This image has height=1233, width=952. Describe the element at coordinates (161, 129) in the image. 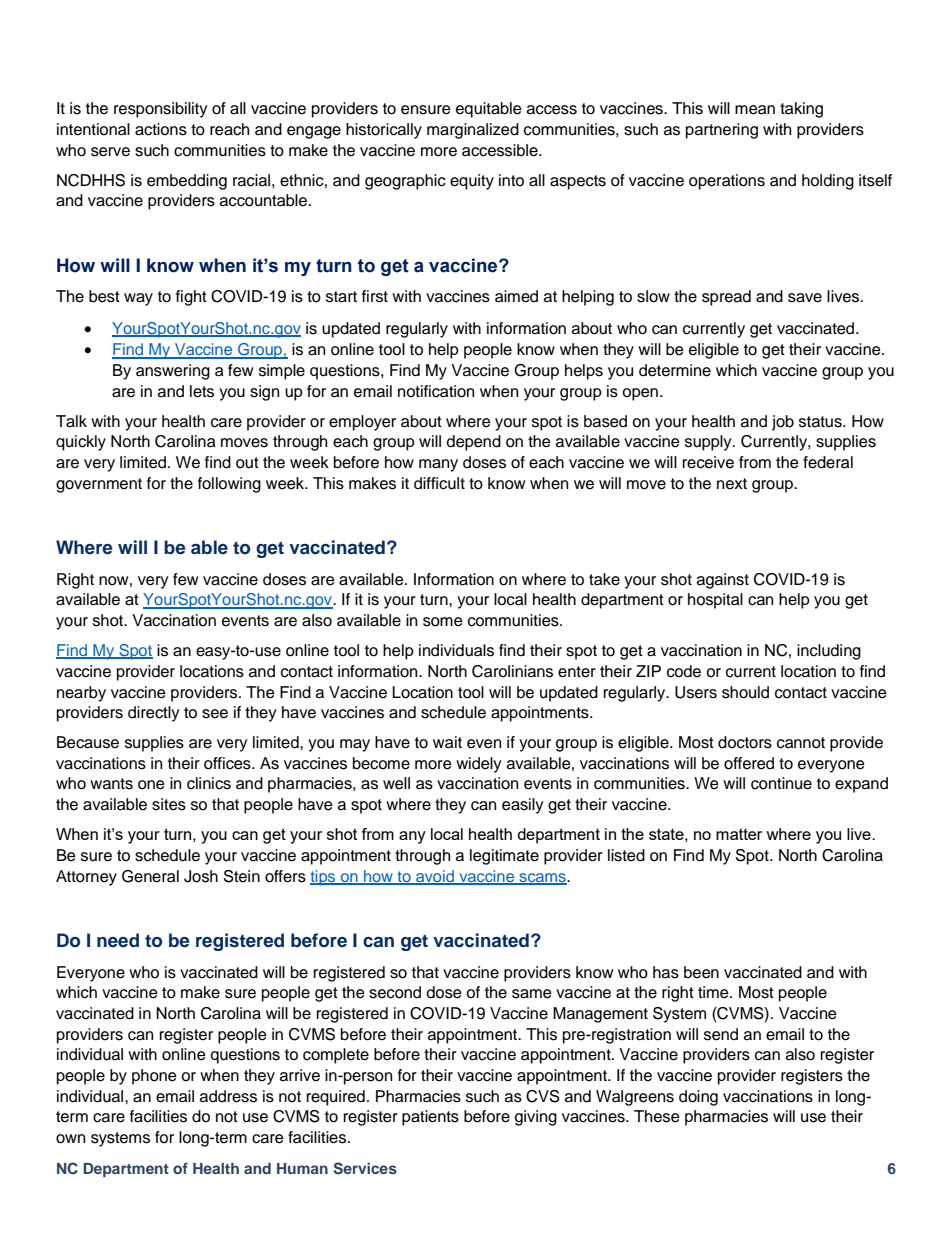

I see `actions` at that location.
